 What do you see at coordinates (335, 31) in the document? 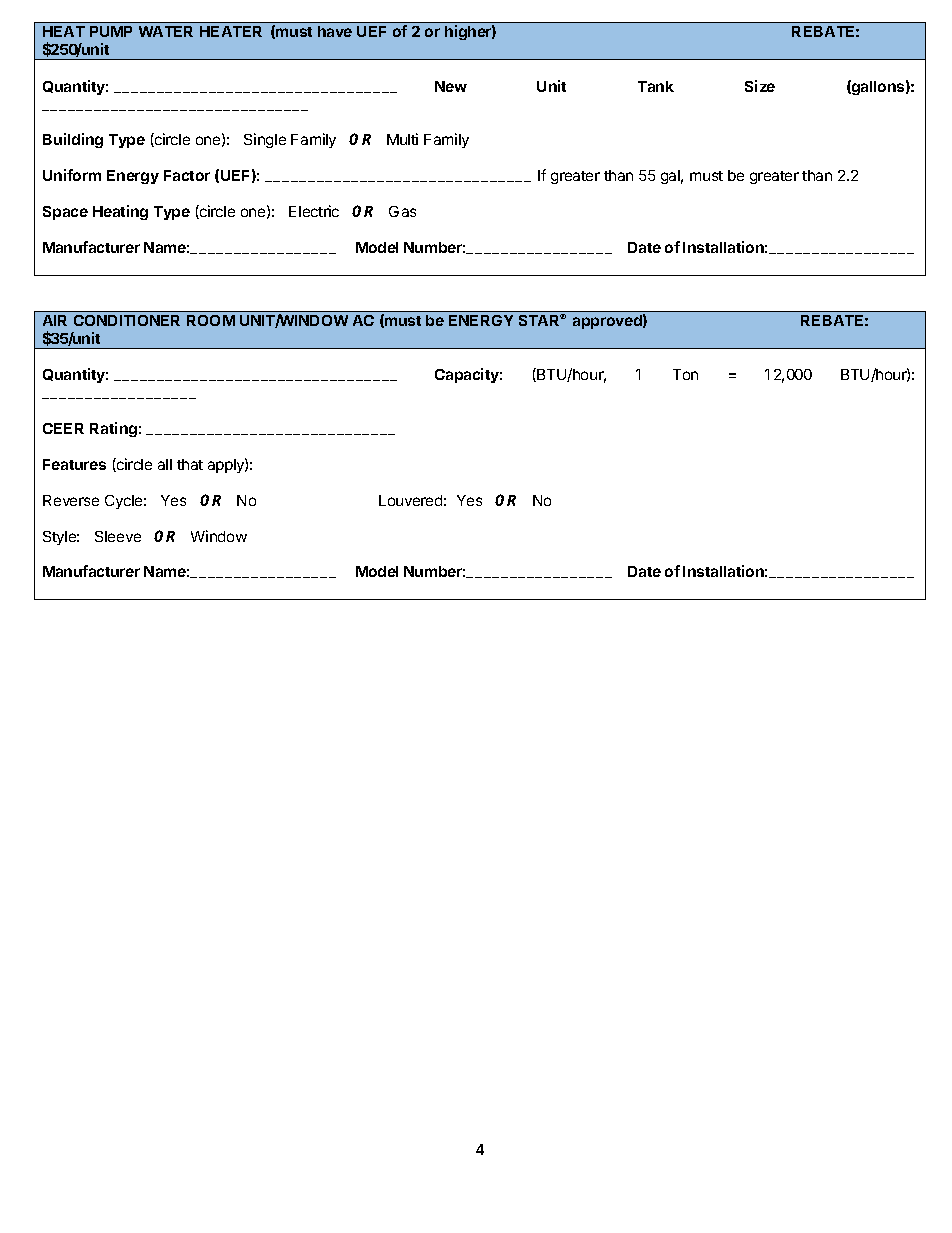
I see `have` at bounding box center [335, 31].
